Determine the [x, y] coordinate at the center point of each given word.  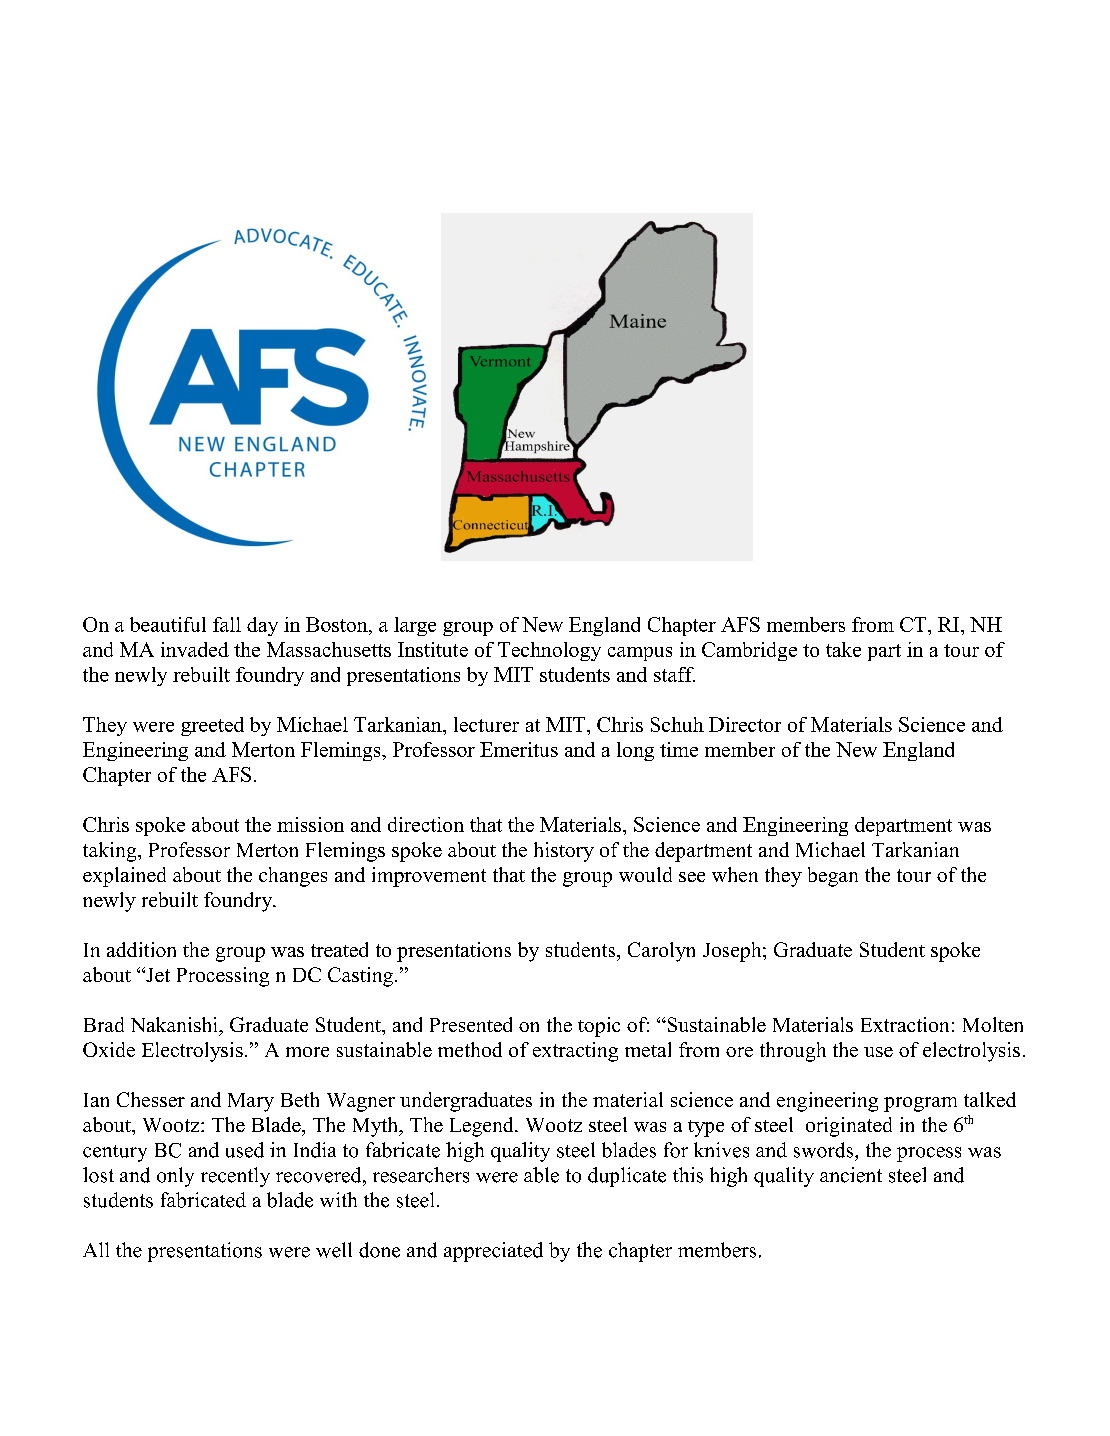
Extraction [905, 1024]
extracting [575, 1052]
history [564, 852]
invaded [195, 649]
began [833, 877]
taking [111, 852]
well [334, 1250]
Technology [549, 651]
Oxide [109, 1049]
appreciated [493, 1252]
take [843, 649]
